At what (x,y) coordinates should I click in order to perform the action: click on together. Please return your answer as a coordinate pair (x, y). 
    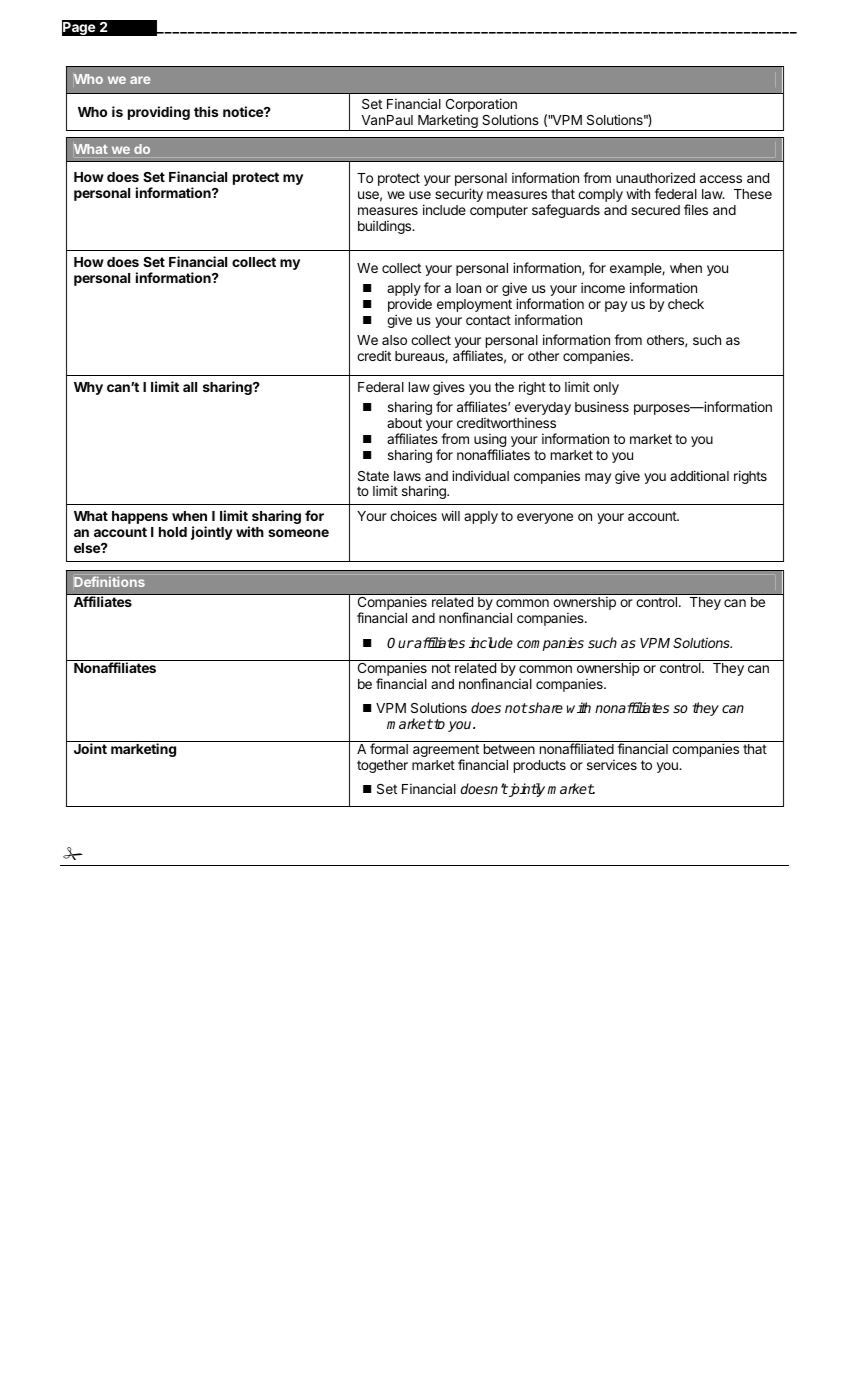
    Looking at the image, I should click on (382, 766).
